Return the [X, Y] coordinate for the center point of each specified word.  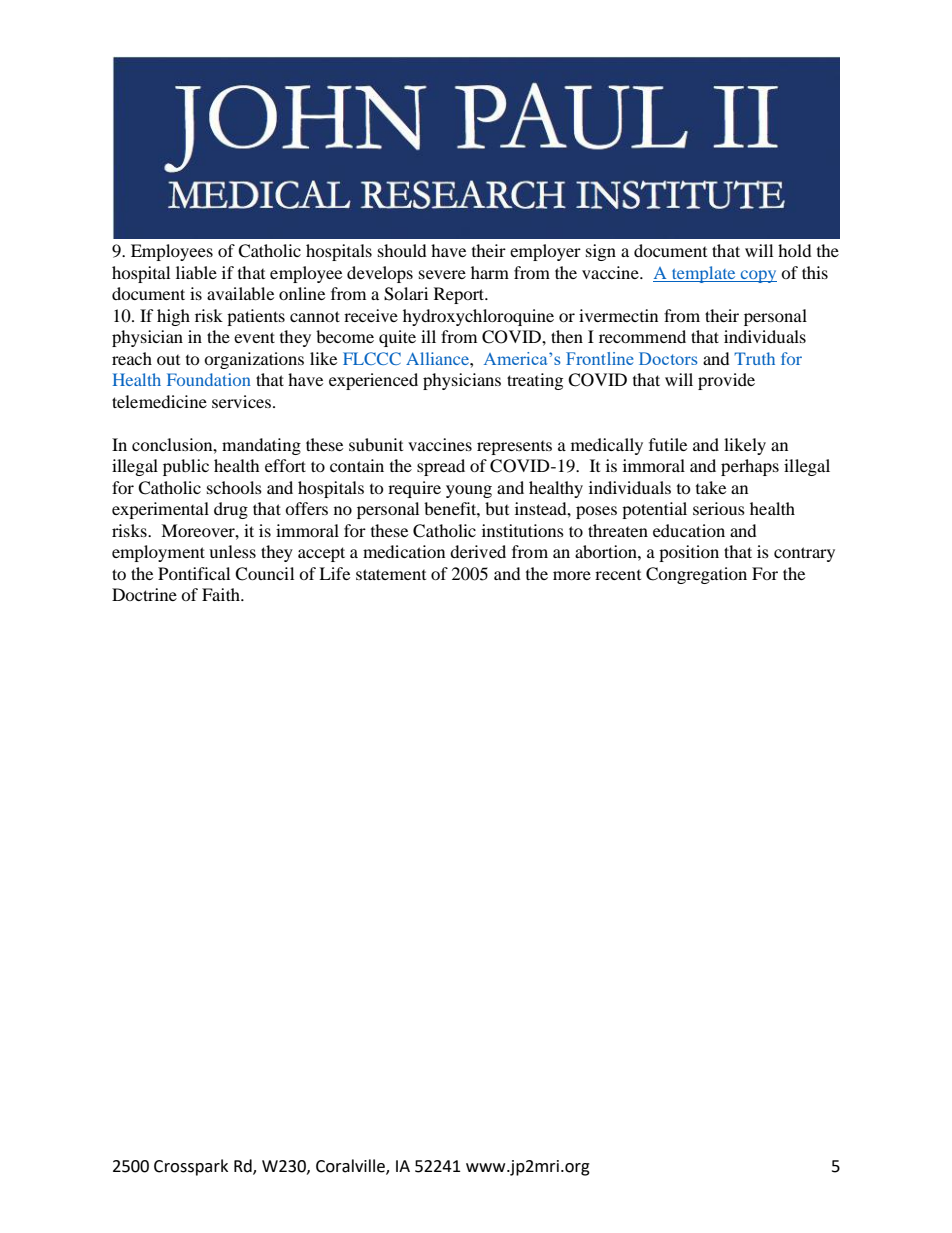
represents [514, 448]
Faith [222, 594]
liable [196, 272]
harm [490, 272]
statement [391, 574]
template [704, 274]
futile [668, 444]
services [241, 401]
